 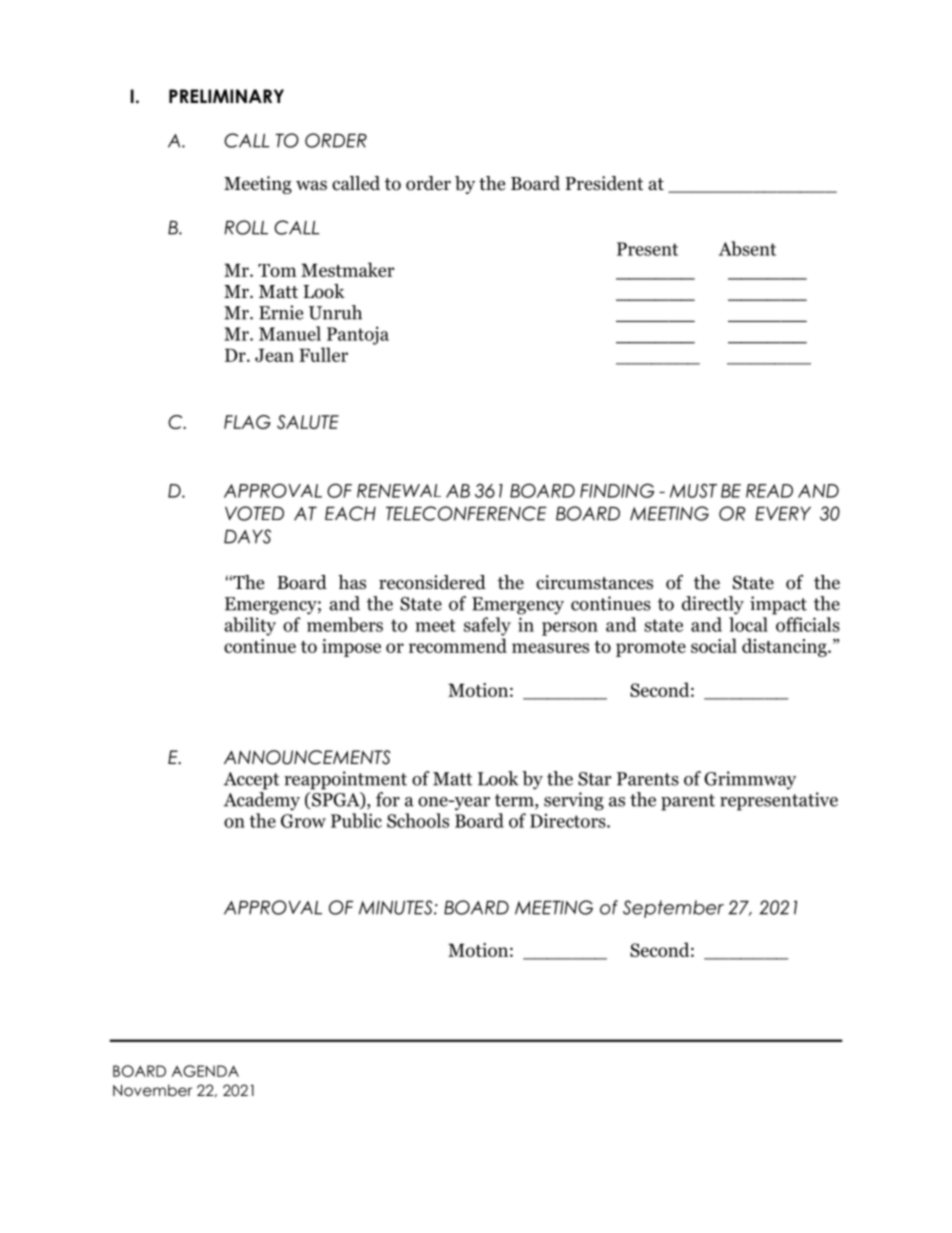 I want to click on MUST, so click(x=693, y=490).
